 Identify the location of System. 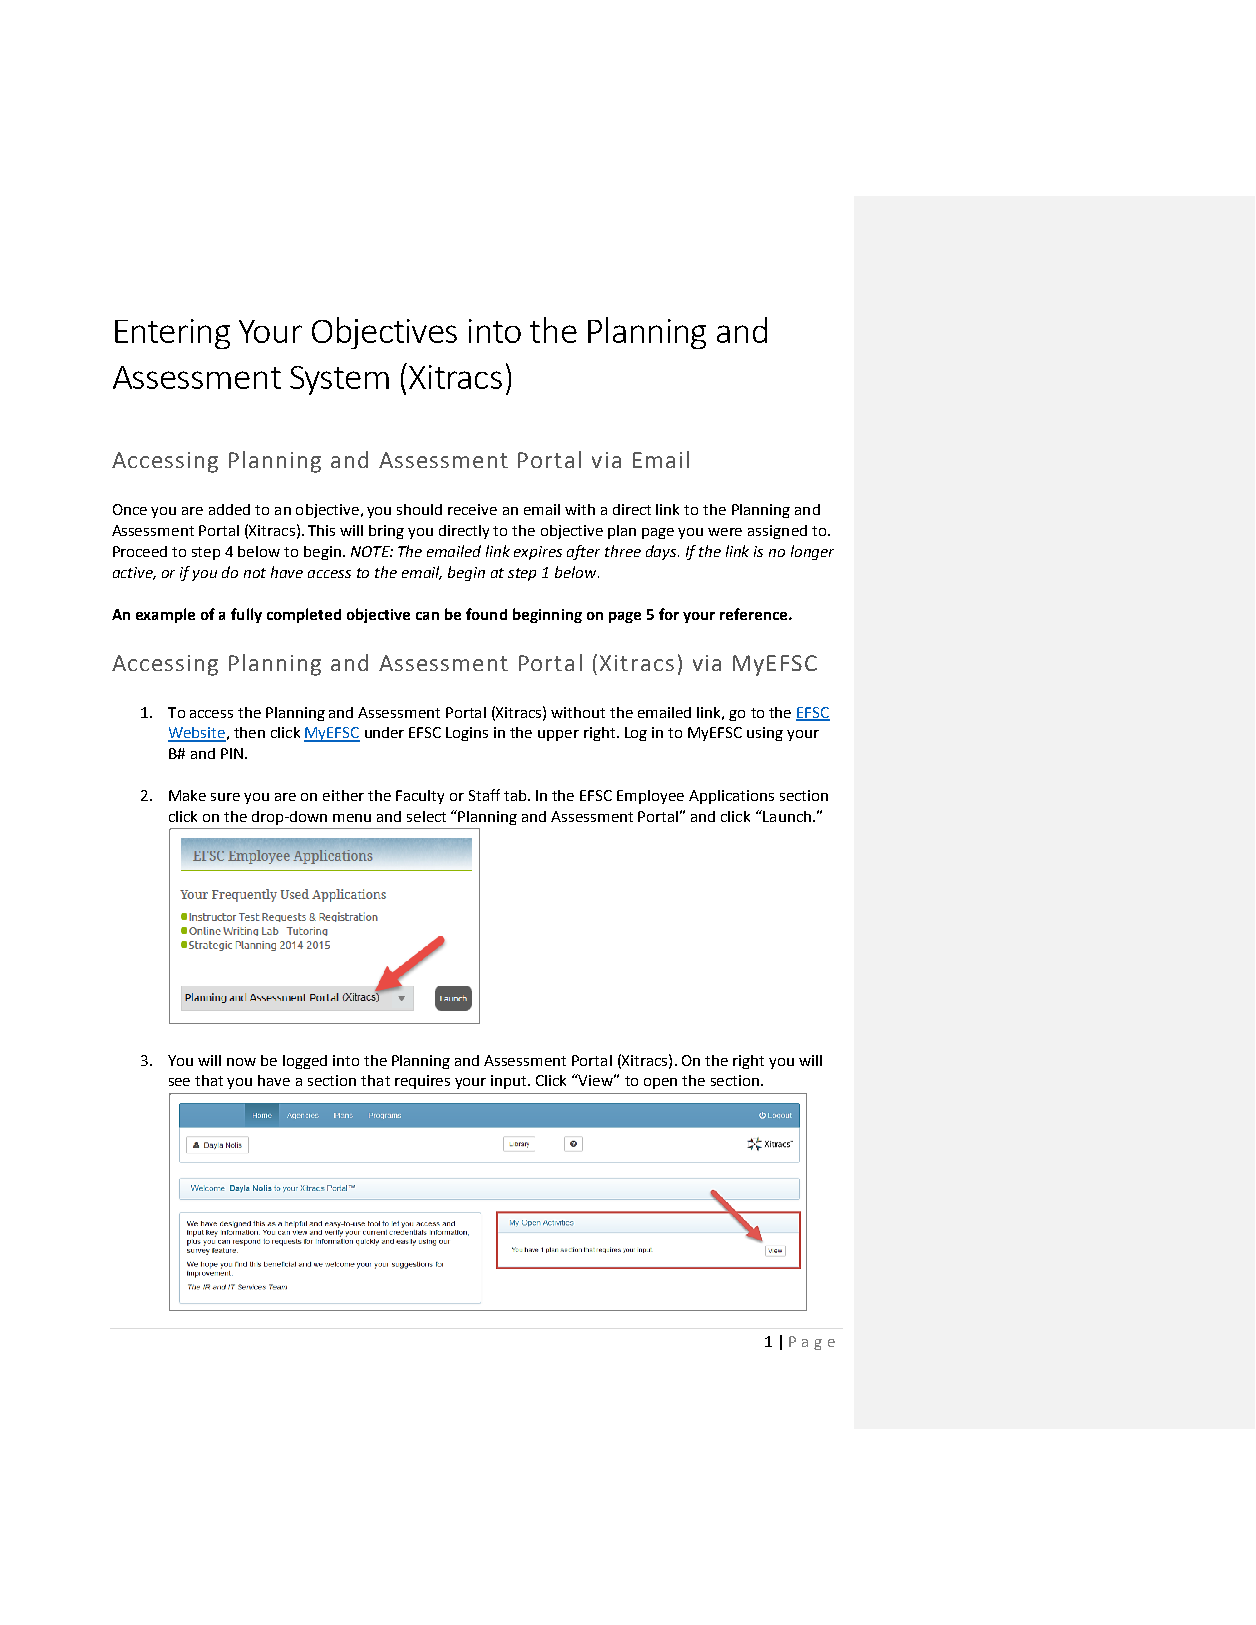
(339, 380).
